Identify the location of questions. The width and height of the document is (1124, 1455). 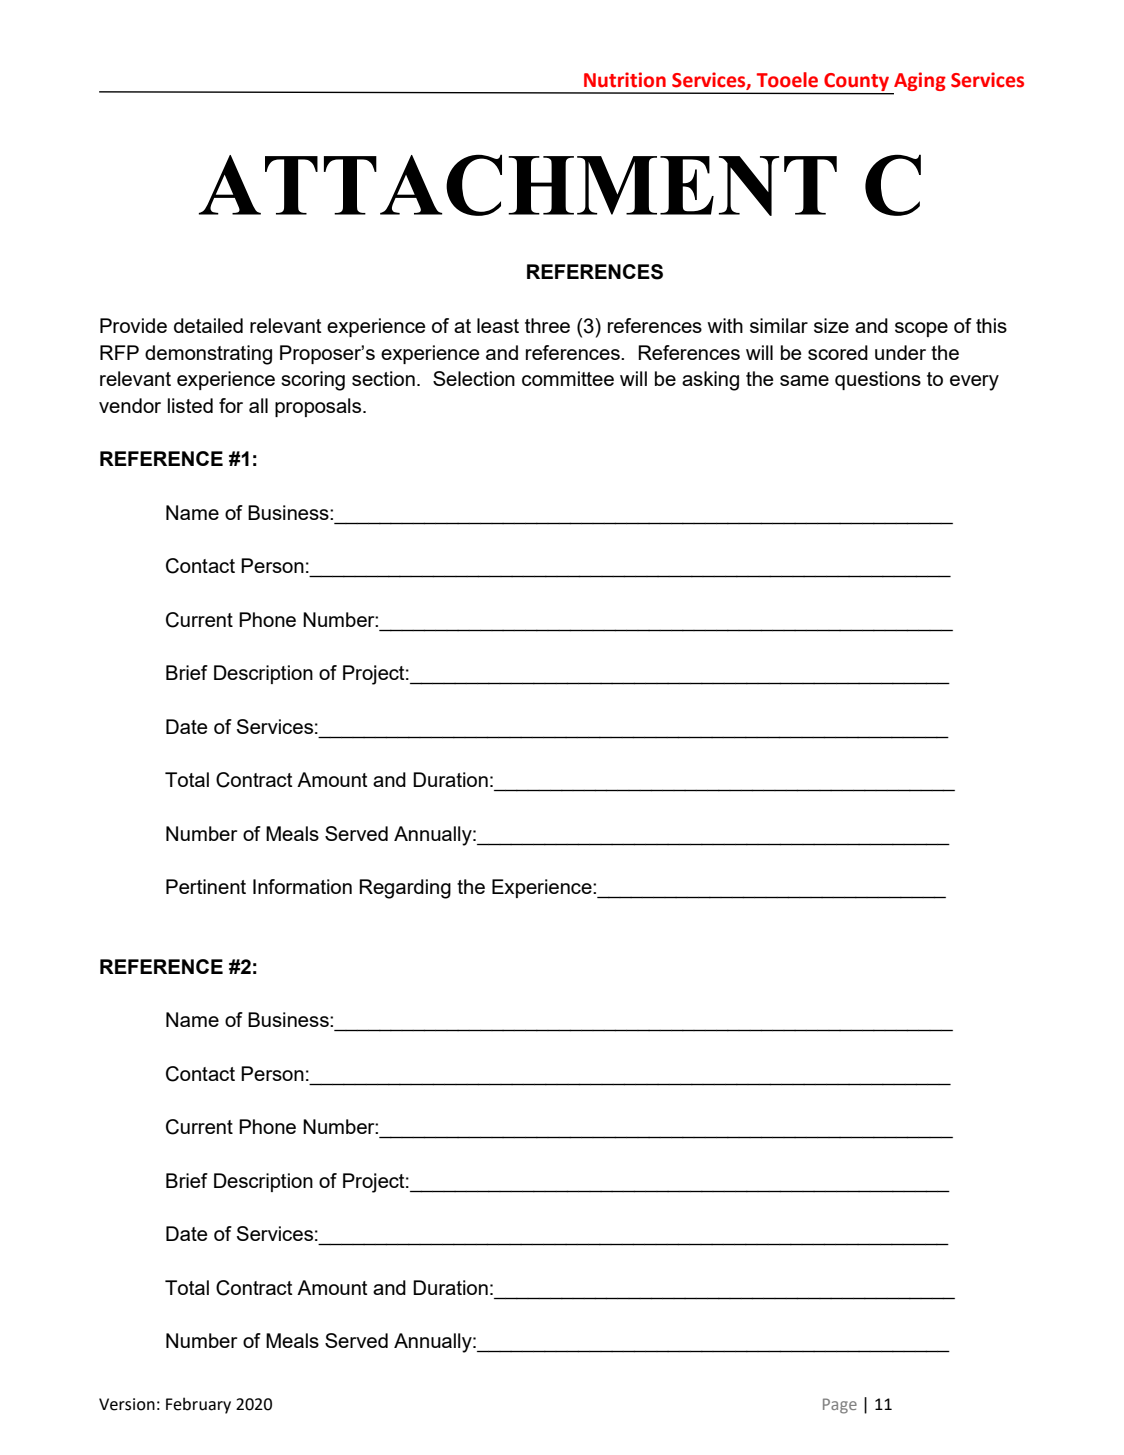
(878, 380).
